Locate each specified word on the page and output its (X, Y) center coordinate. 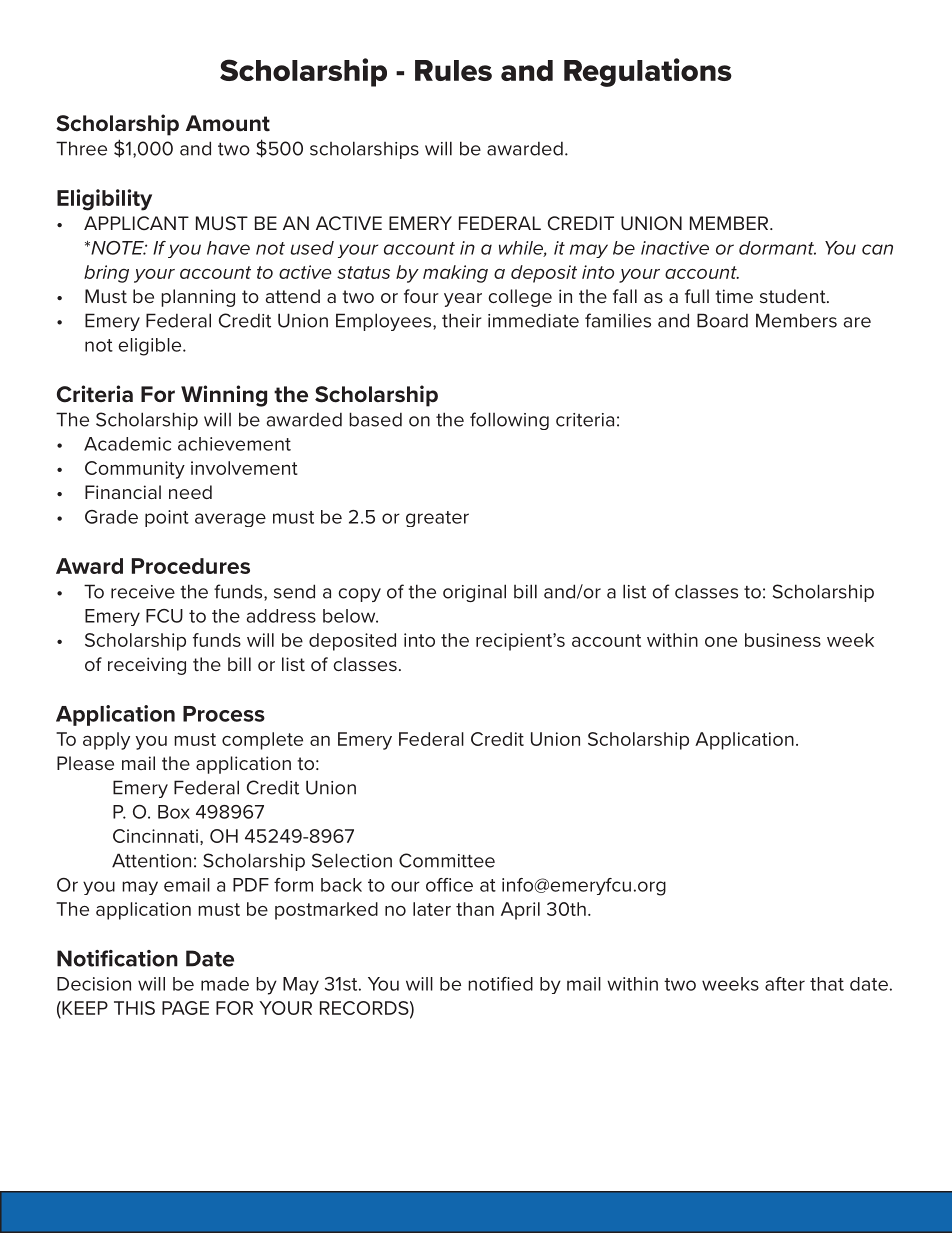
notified (500, 984)
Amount (228, 123)
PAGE (185, 1008)
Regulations (648, 72)
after (785, 984)
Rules (453, 70)
